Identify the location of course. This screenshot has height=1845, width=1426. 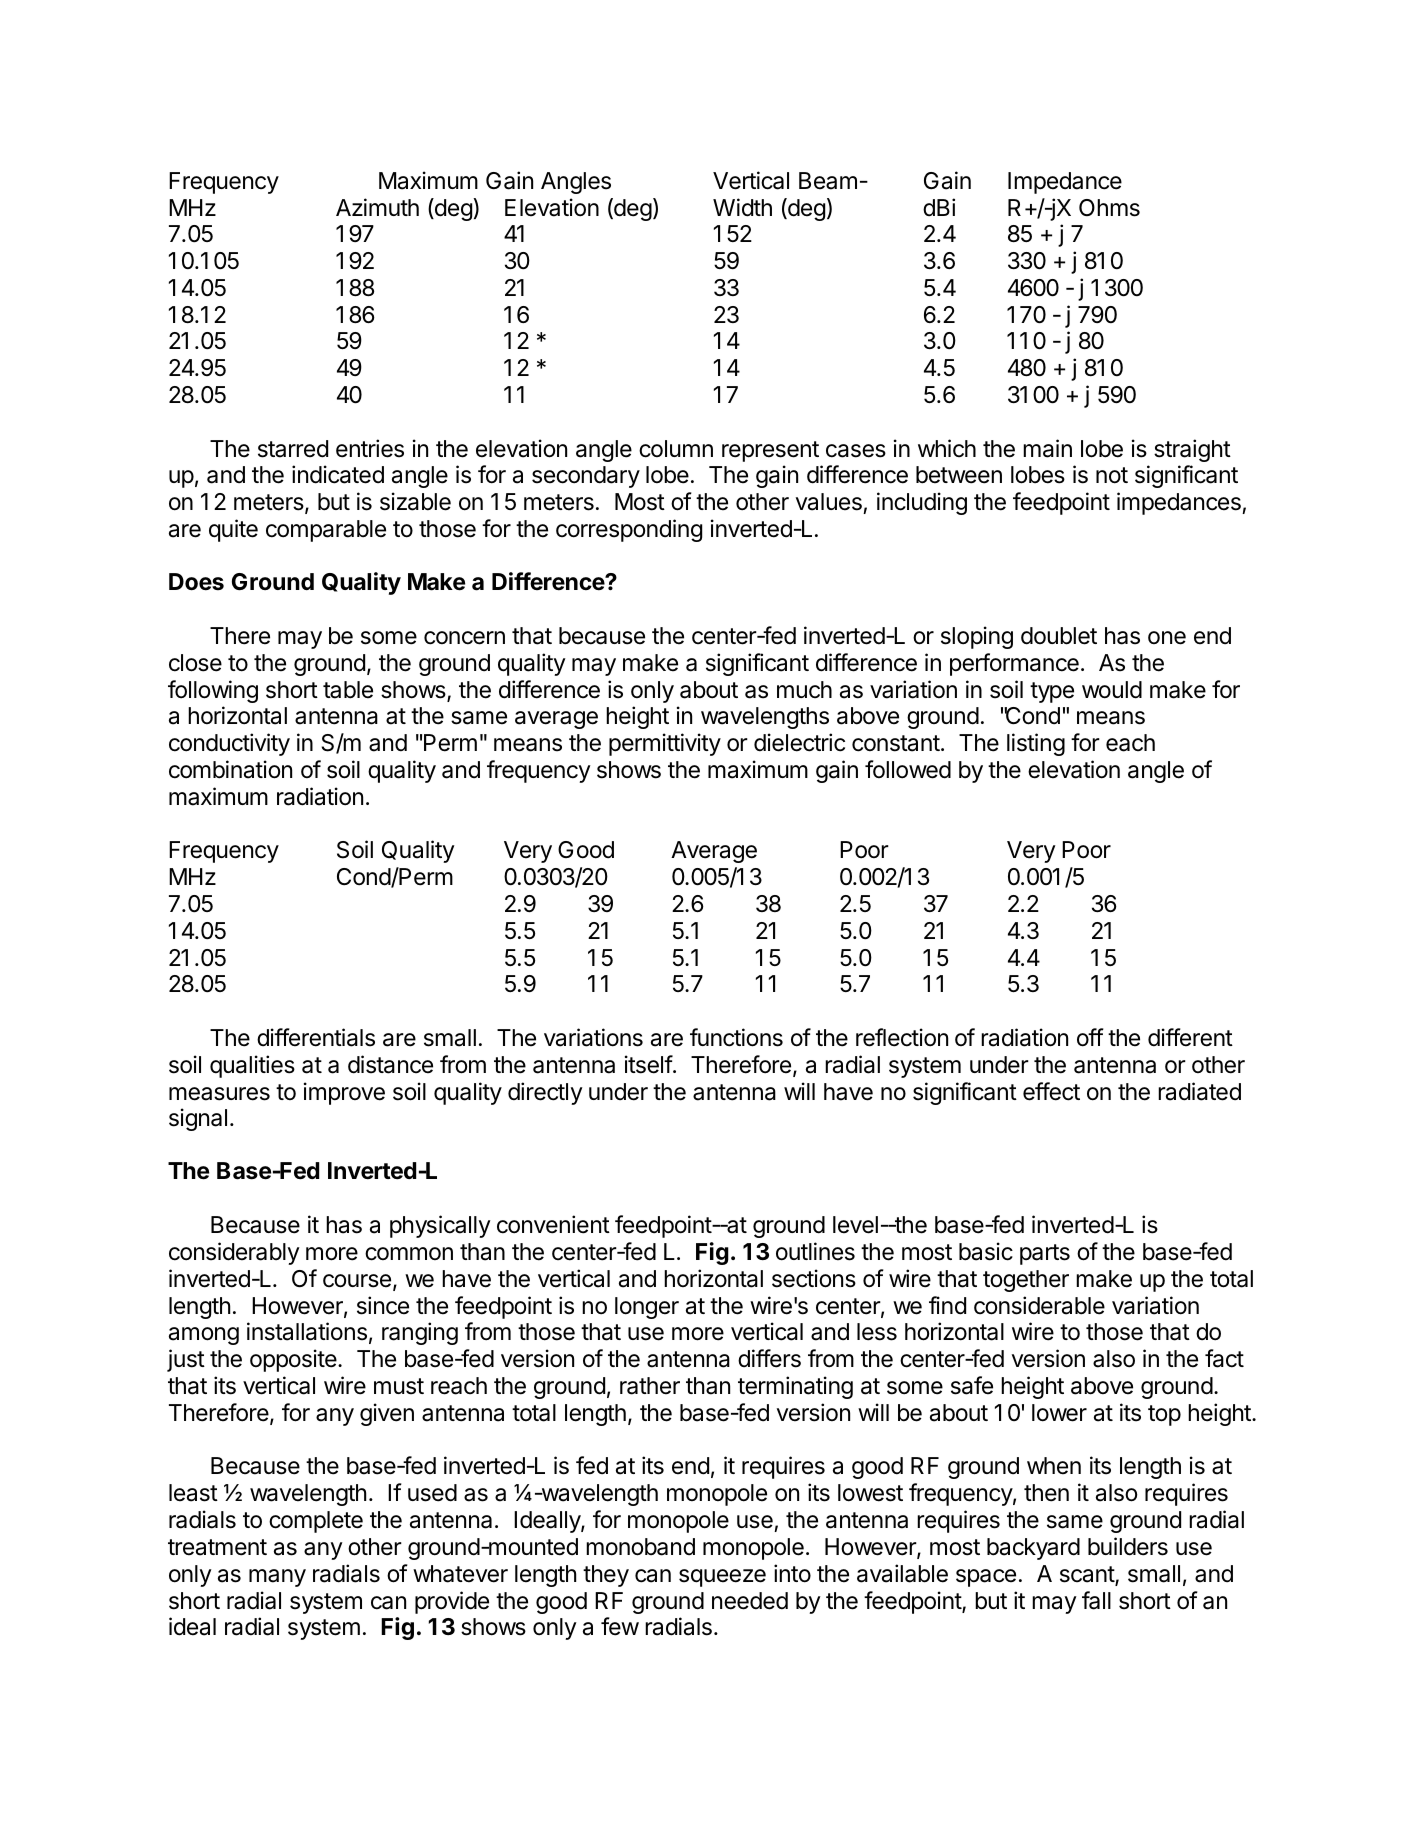
(357, 1281).
